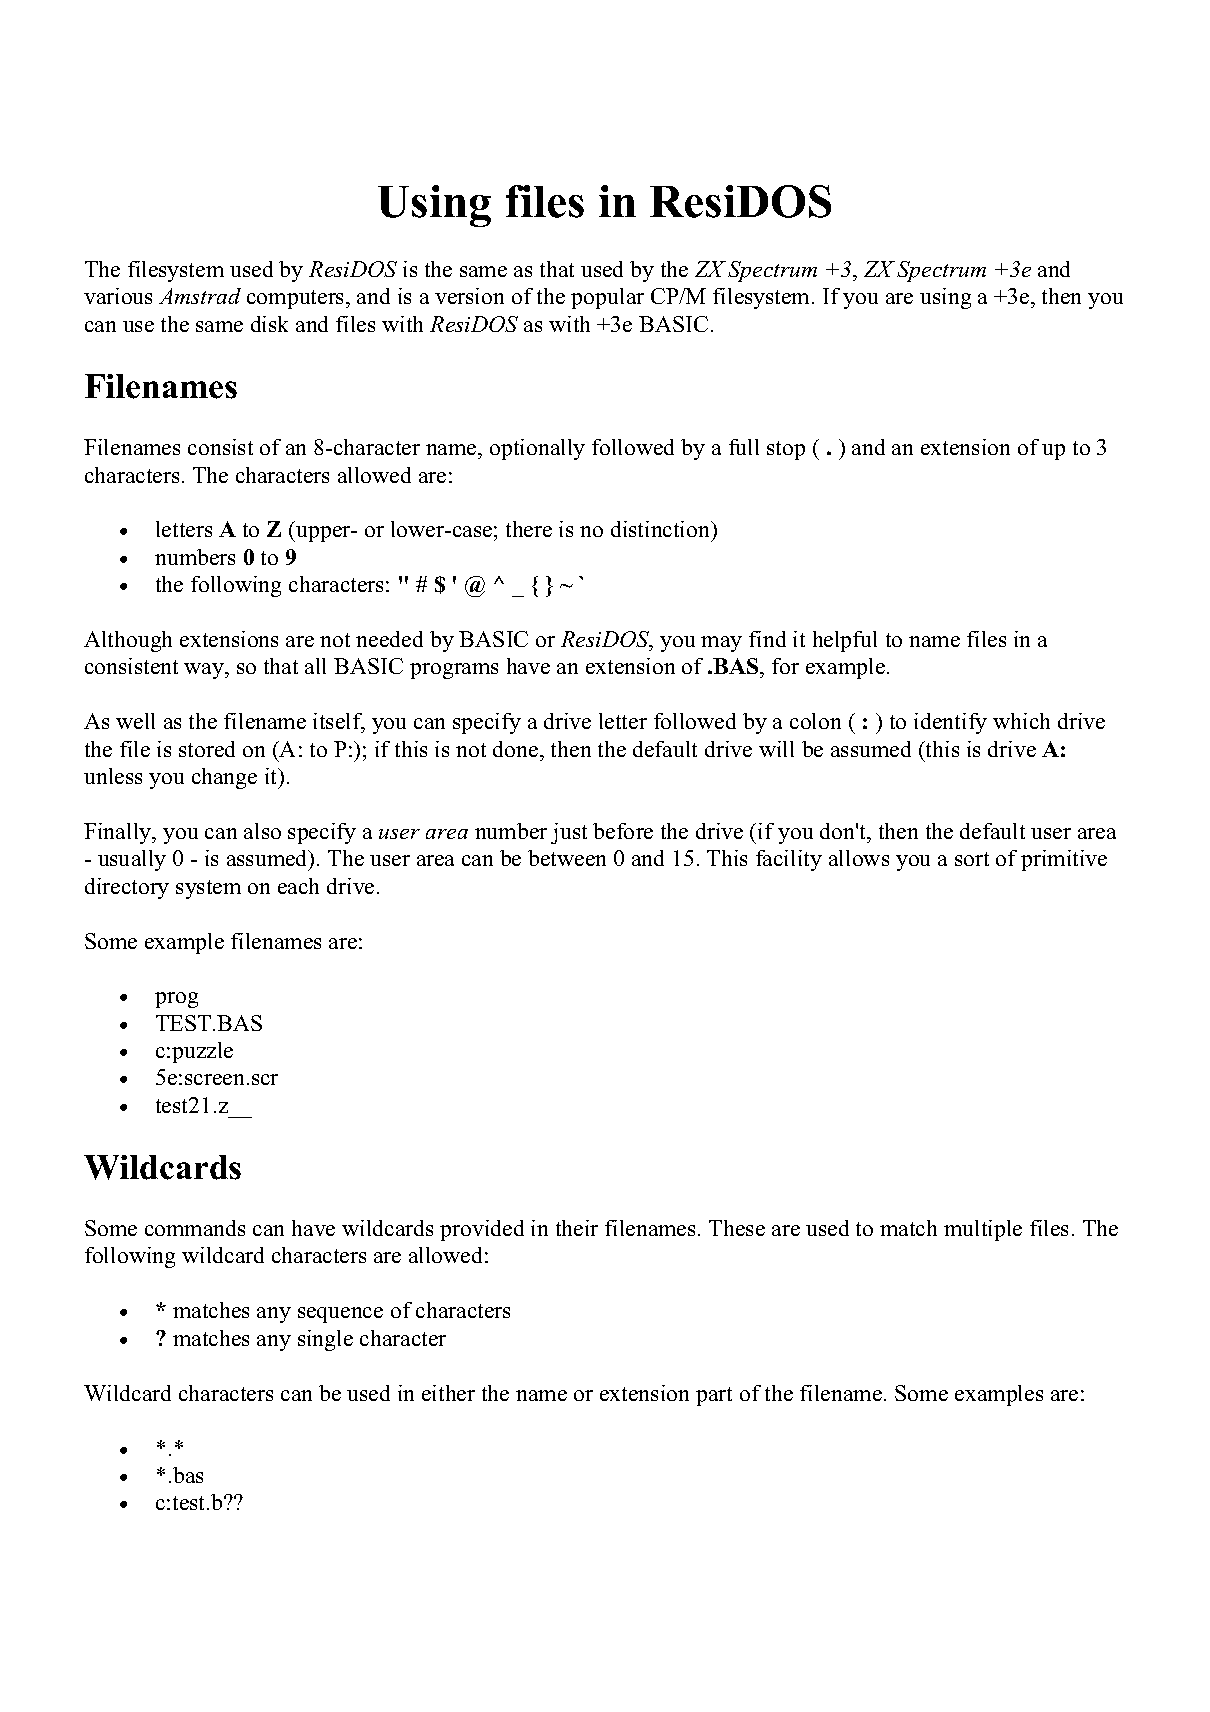  What do you see at coordinates (269, 324) in the screenshot?
I see `disk` at bounding box center [269, 324].
